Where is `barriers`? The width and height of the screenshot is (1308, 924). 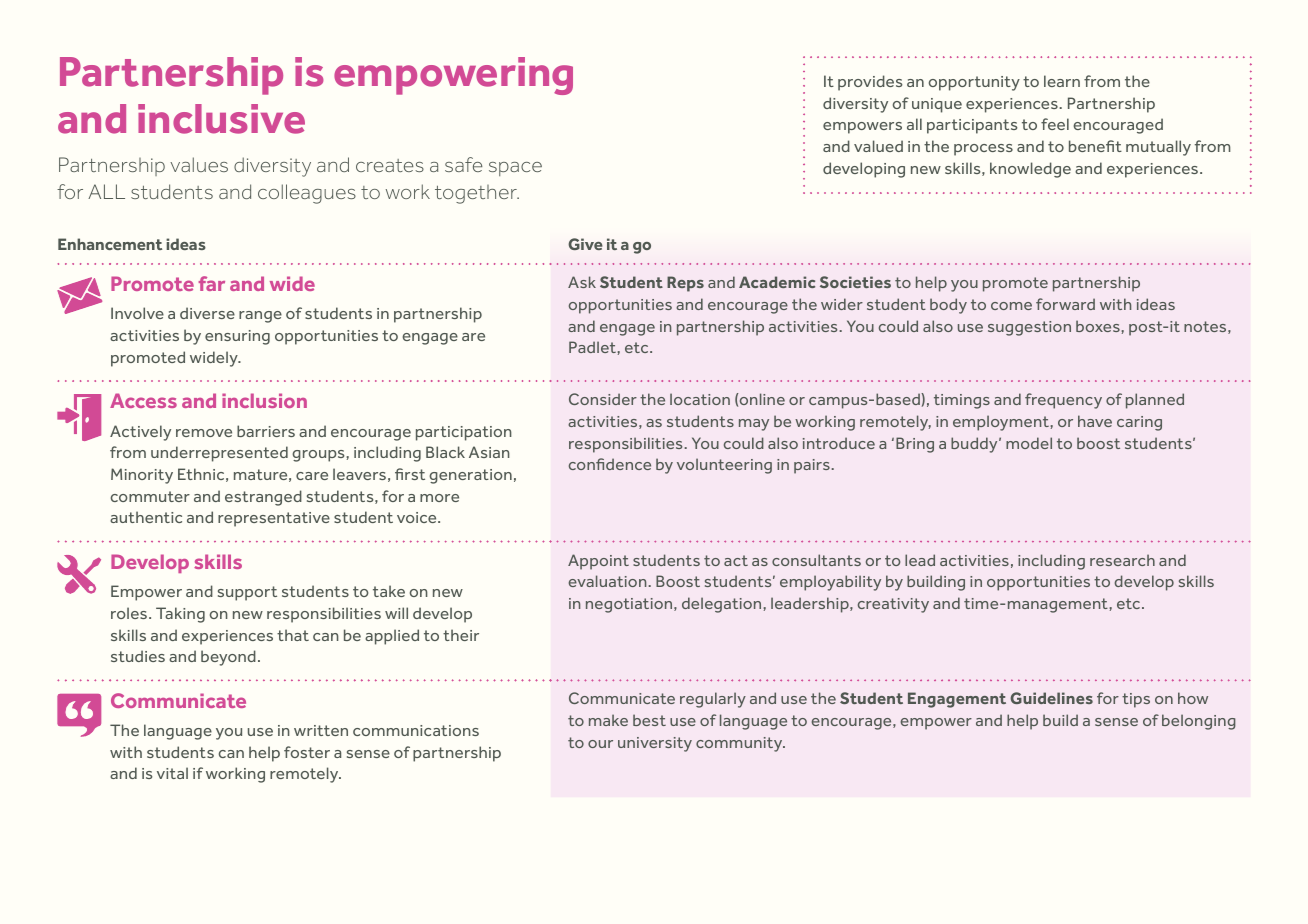 barriers is located at coordinates (266, 431).
